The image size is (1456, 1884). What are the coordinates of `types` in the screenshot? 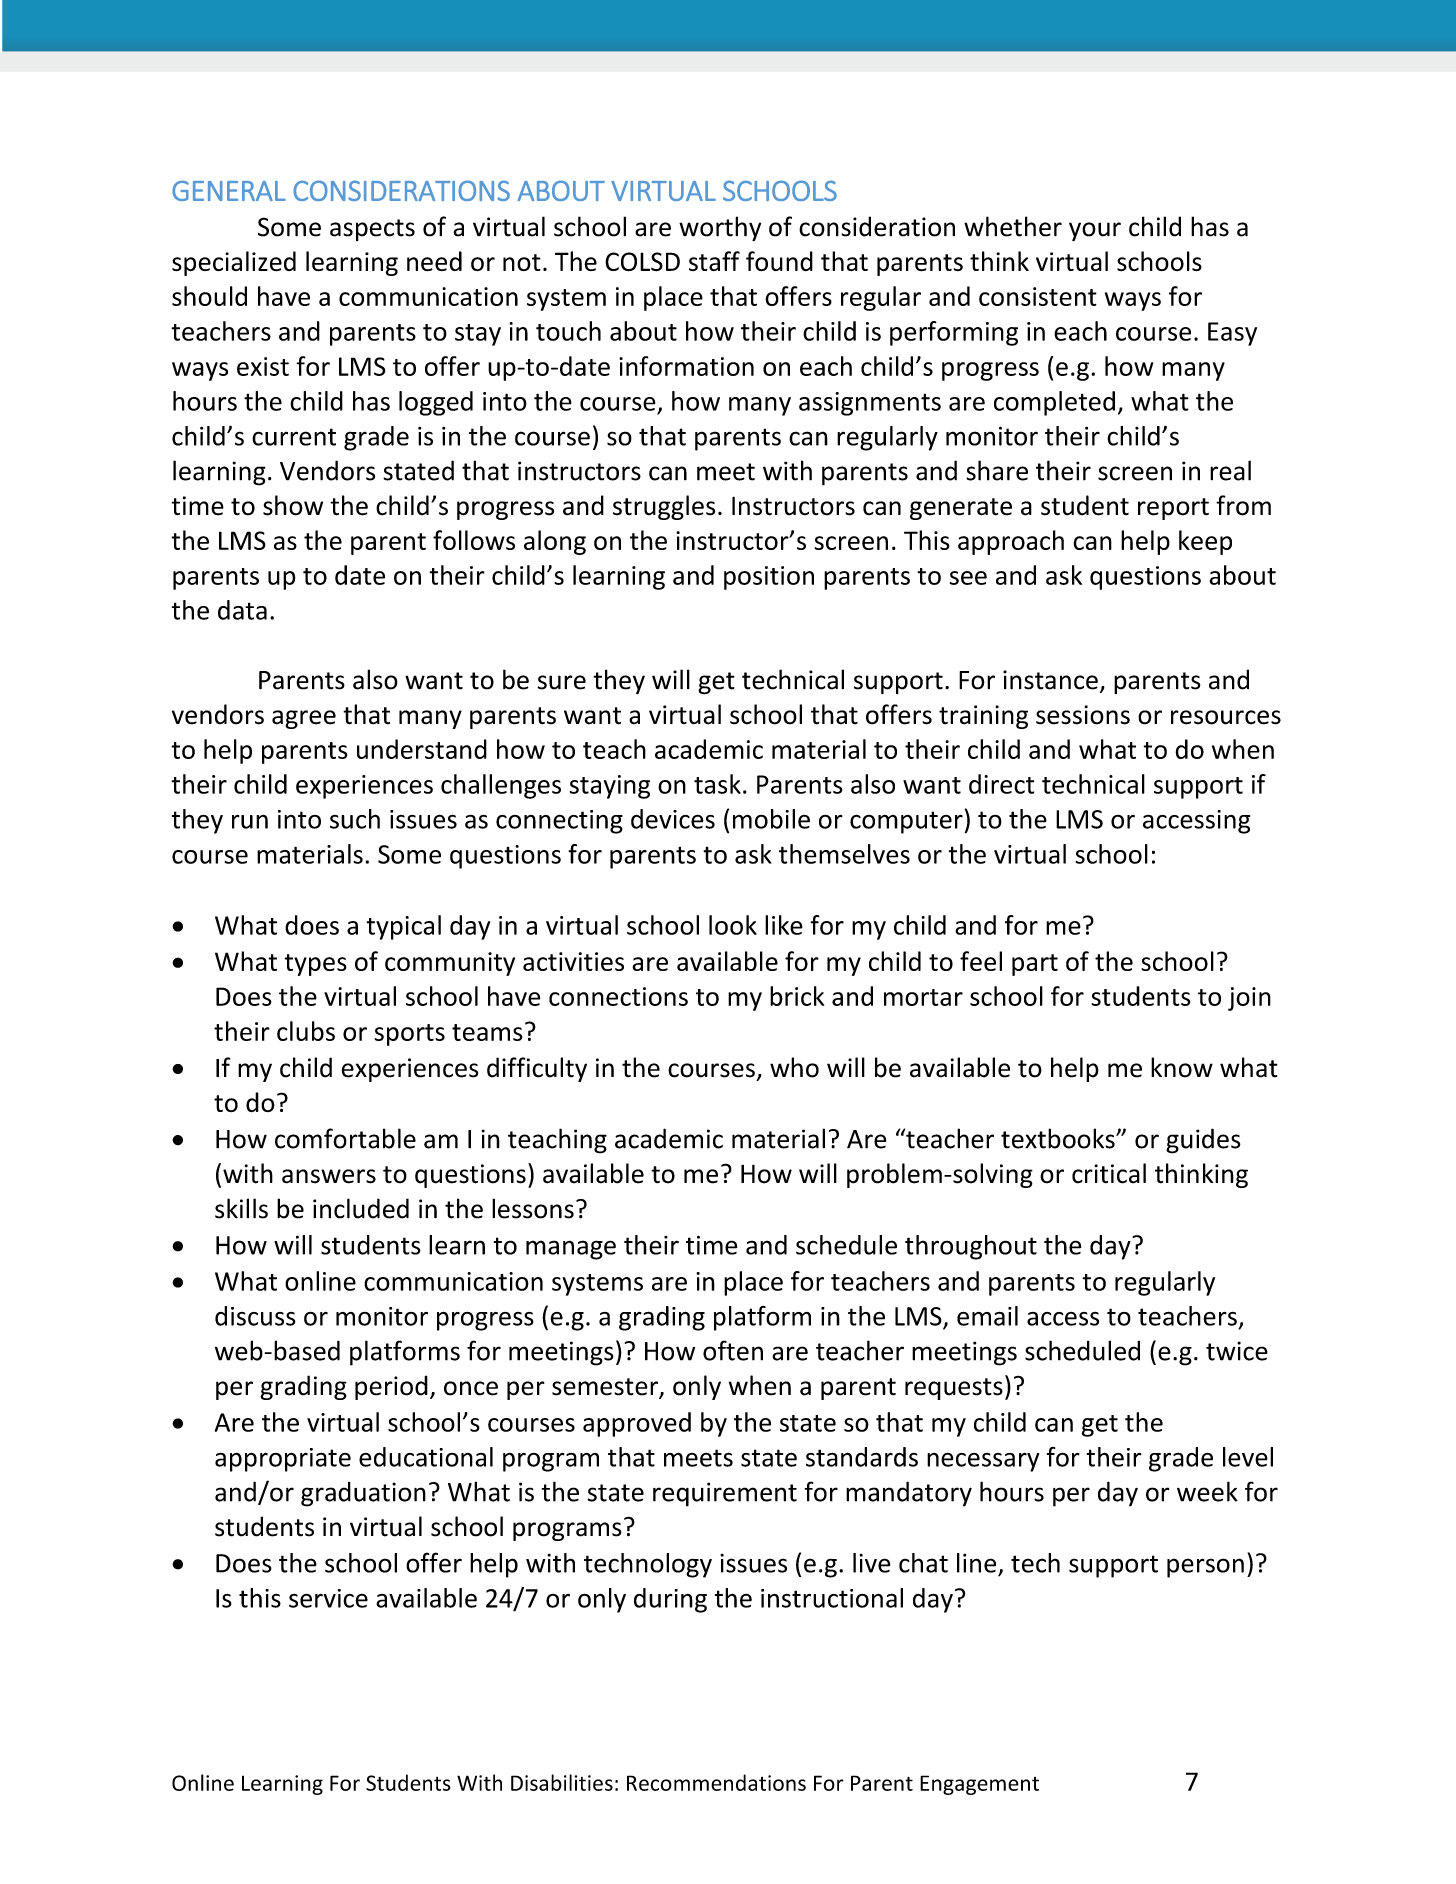 It's located at (315, 965).
